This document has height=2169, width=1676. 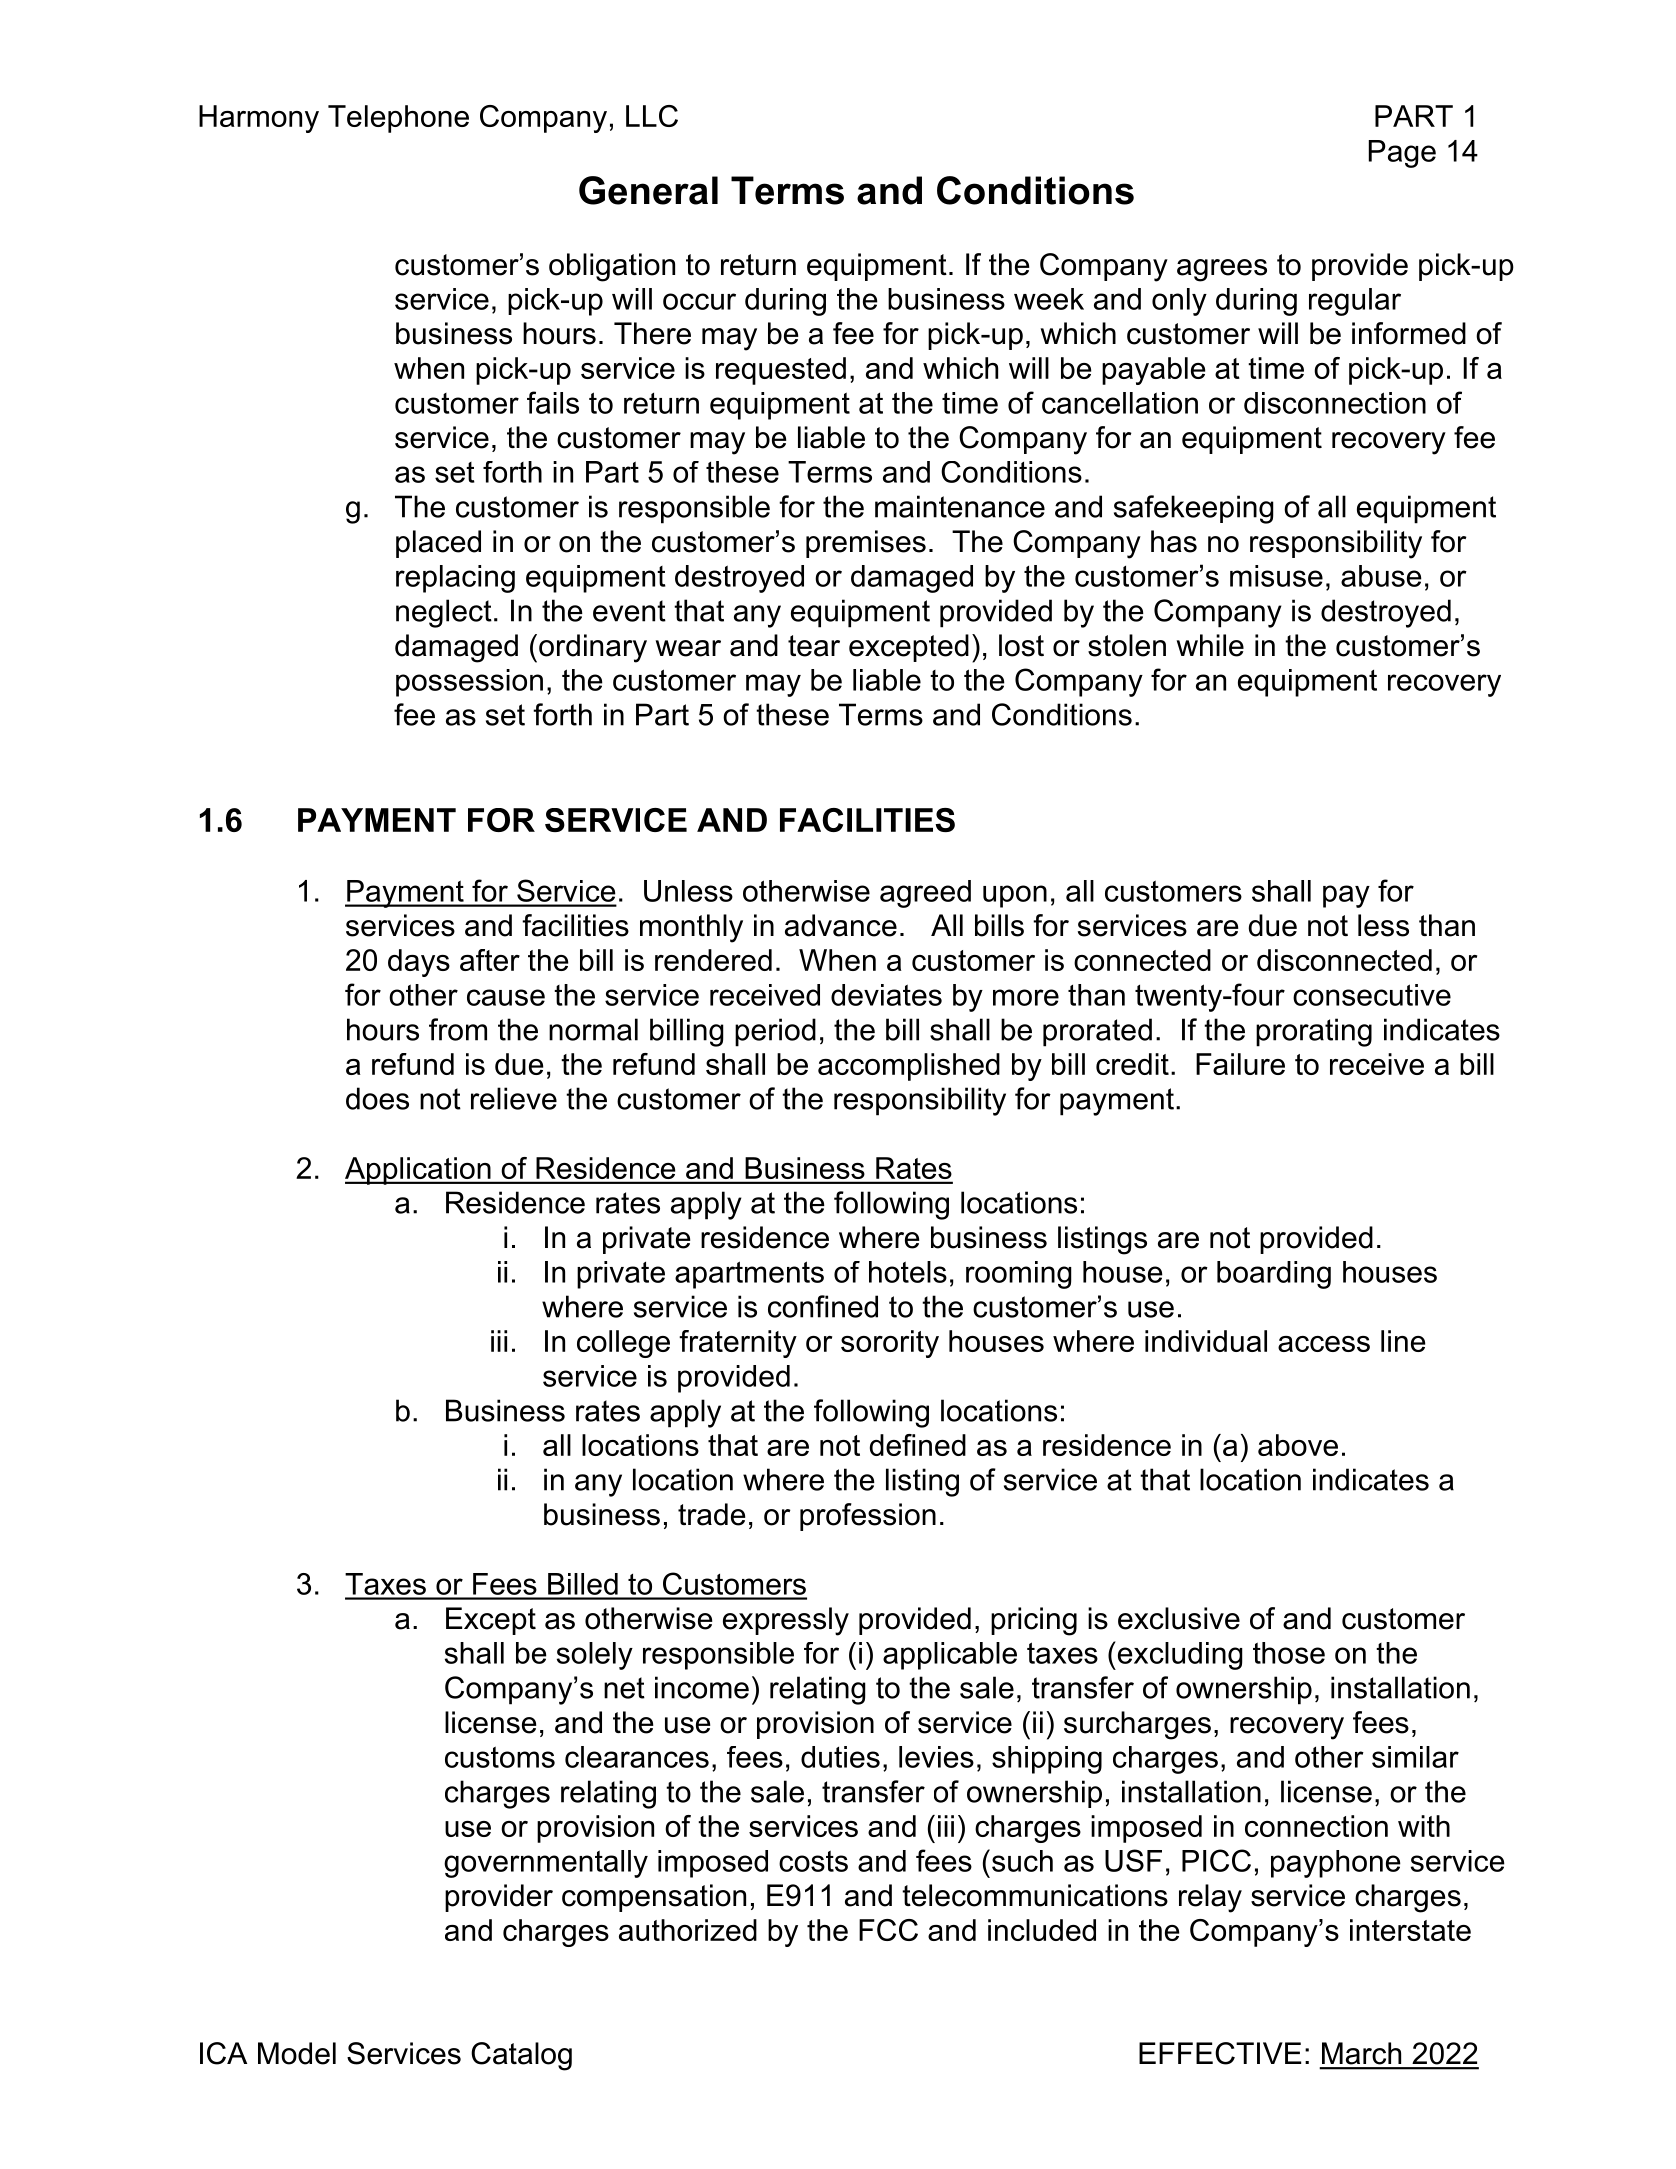 What do you see at coordinates (377, 1098) in the document?
I see `does` at bounding box center [377, 1098].
